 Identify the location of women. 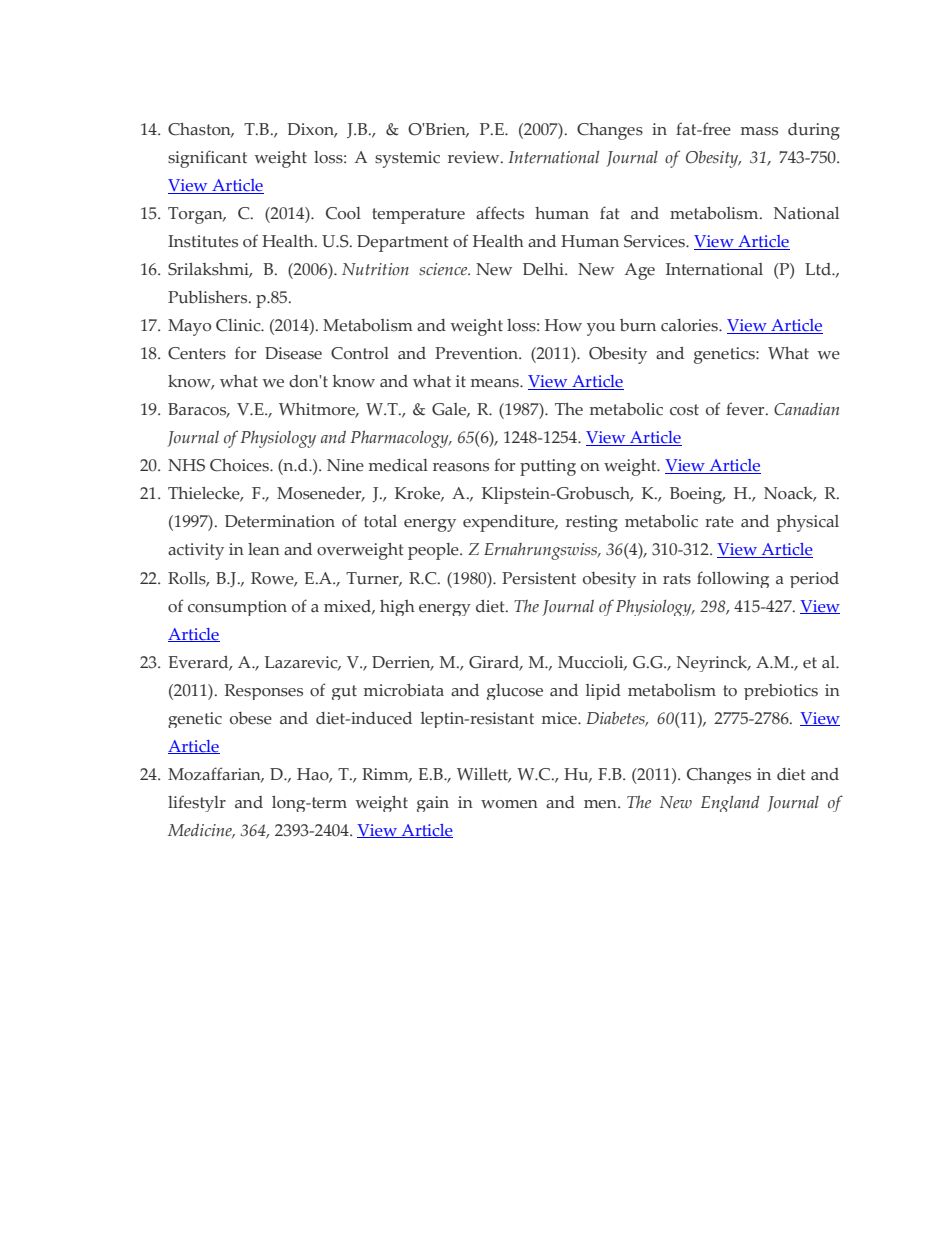
(509, 804).
